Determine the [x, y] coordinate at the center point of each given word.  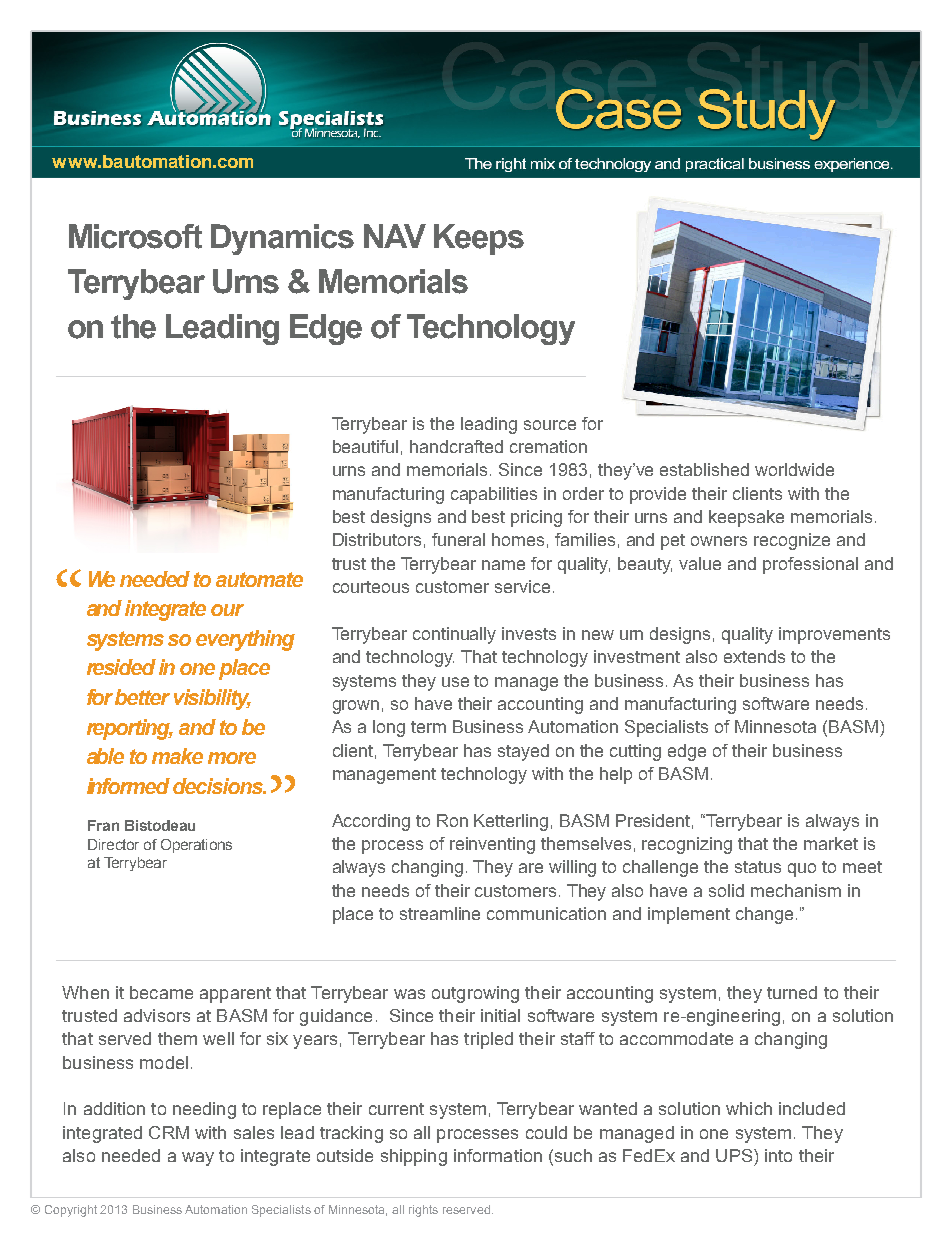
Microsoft [135, 236]
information [498, 1155]
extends [754, 656]
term [428, 727]
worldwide [794, 469]
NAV [395, 236]
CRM [169, 1132]
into [778, 1155]
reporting [130, 729]
